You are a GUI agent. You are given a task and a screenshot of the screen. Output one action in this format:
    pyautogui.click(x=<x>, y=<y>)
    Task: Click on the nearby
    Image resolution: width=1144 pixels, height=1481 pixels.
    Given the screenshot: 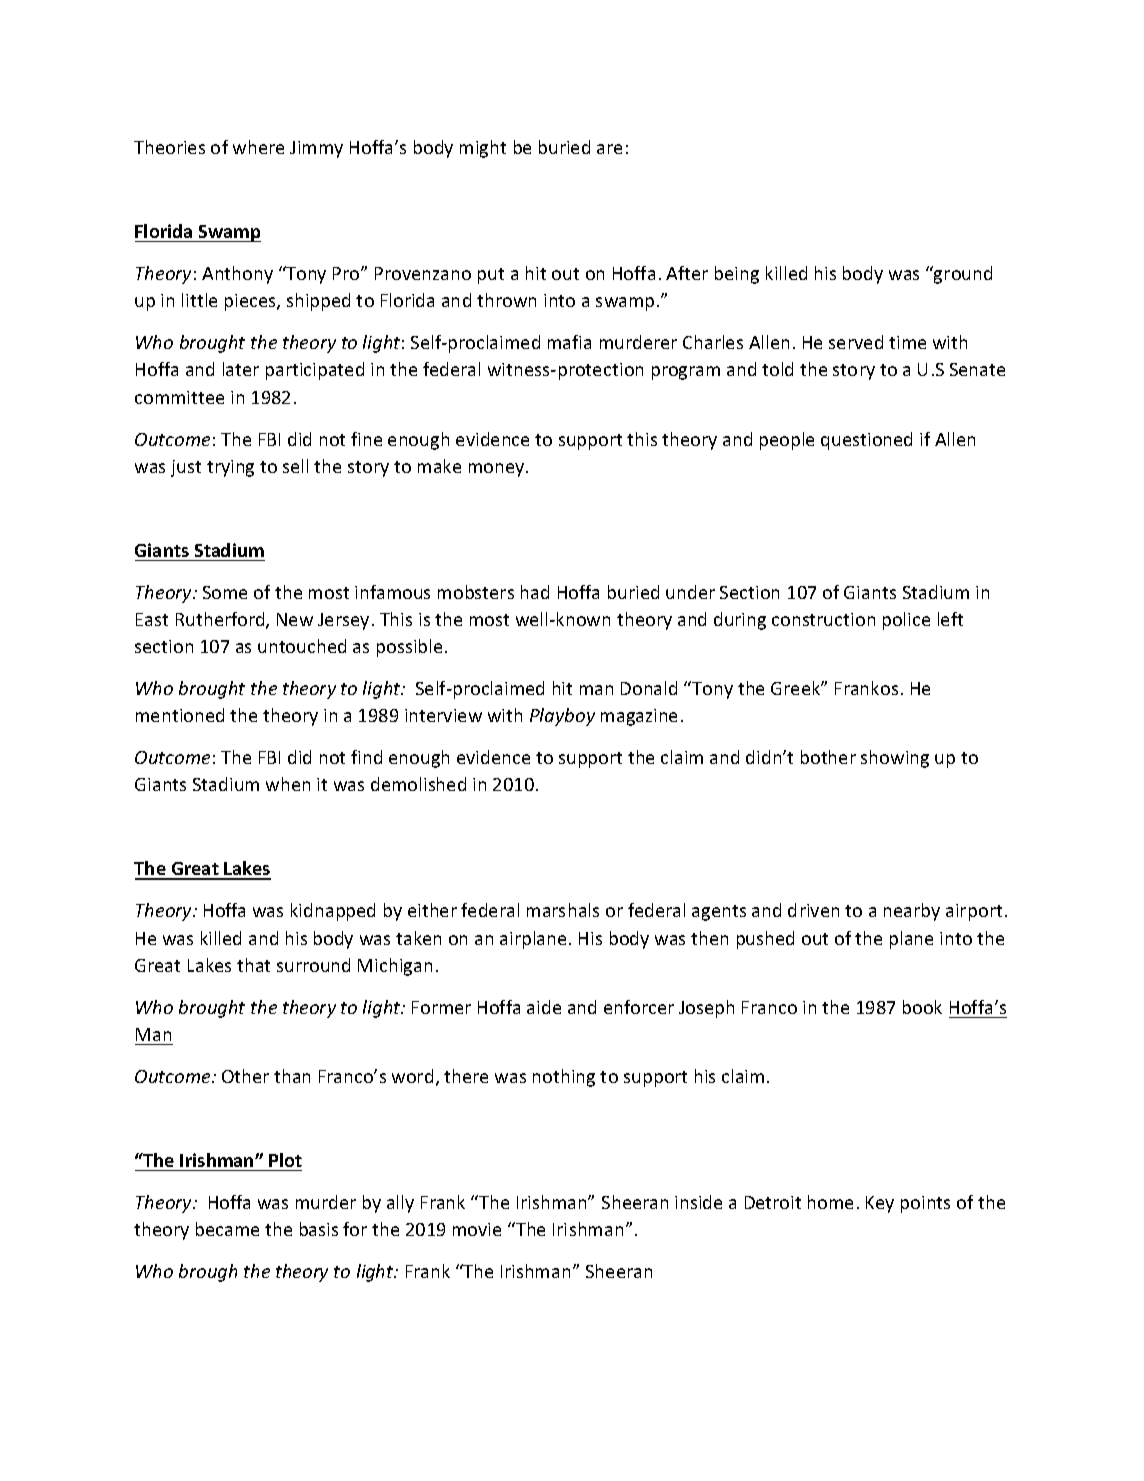 What is the action you would take?
    pyautogui.click(x=912, y=912)
